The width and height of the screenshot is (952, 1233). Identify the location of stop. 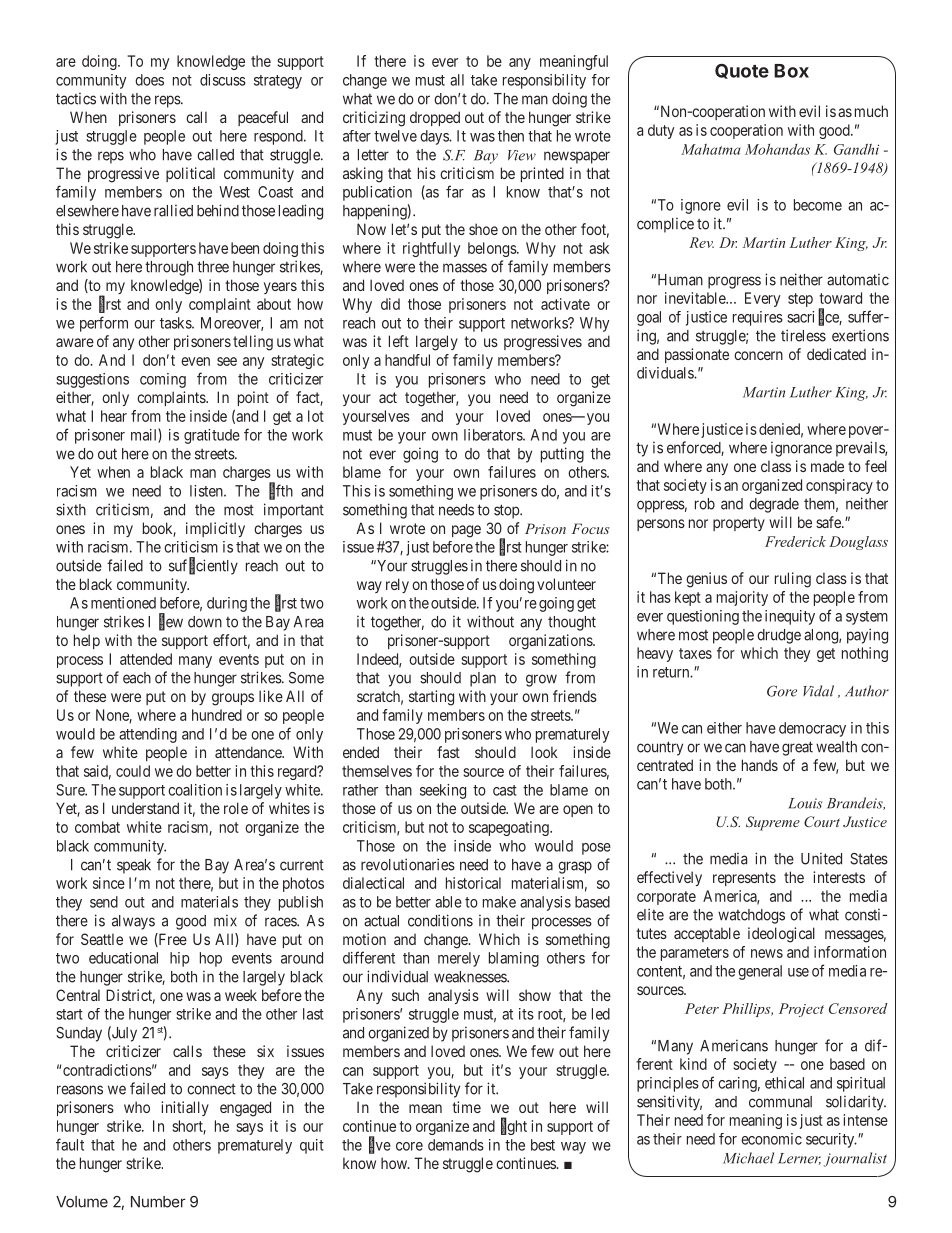
(507, 511).
